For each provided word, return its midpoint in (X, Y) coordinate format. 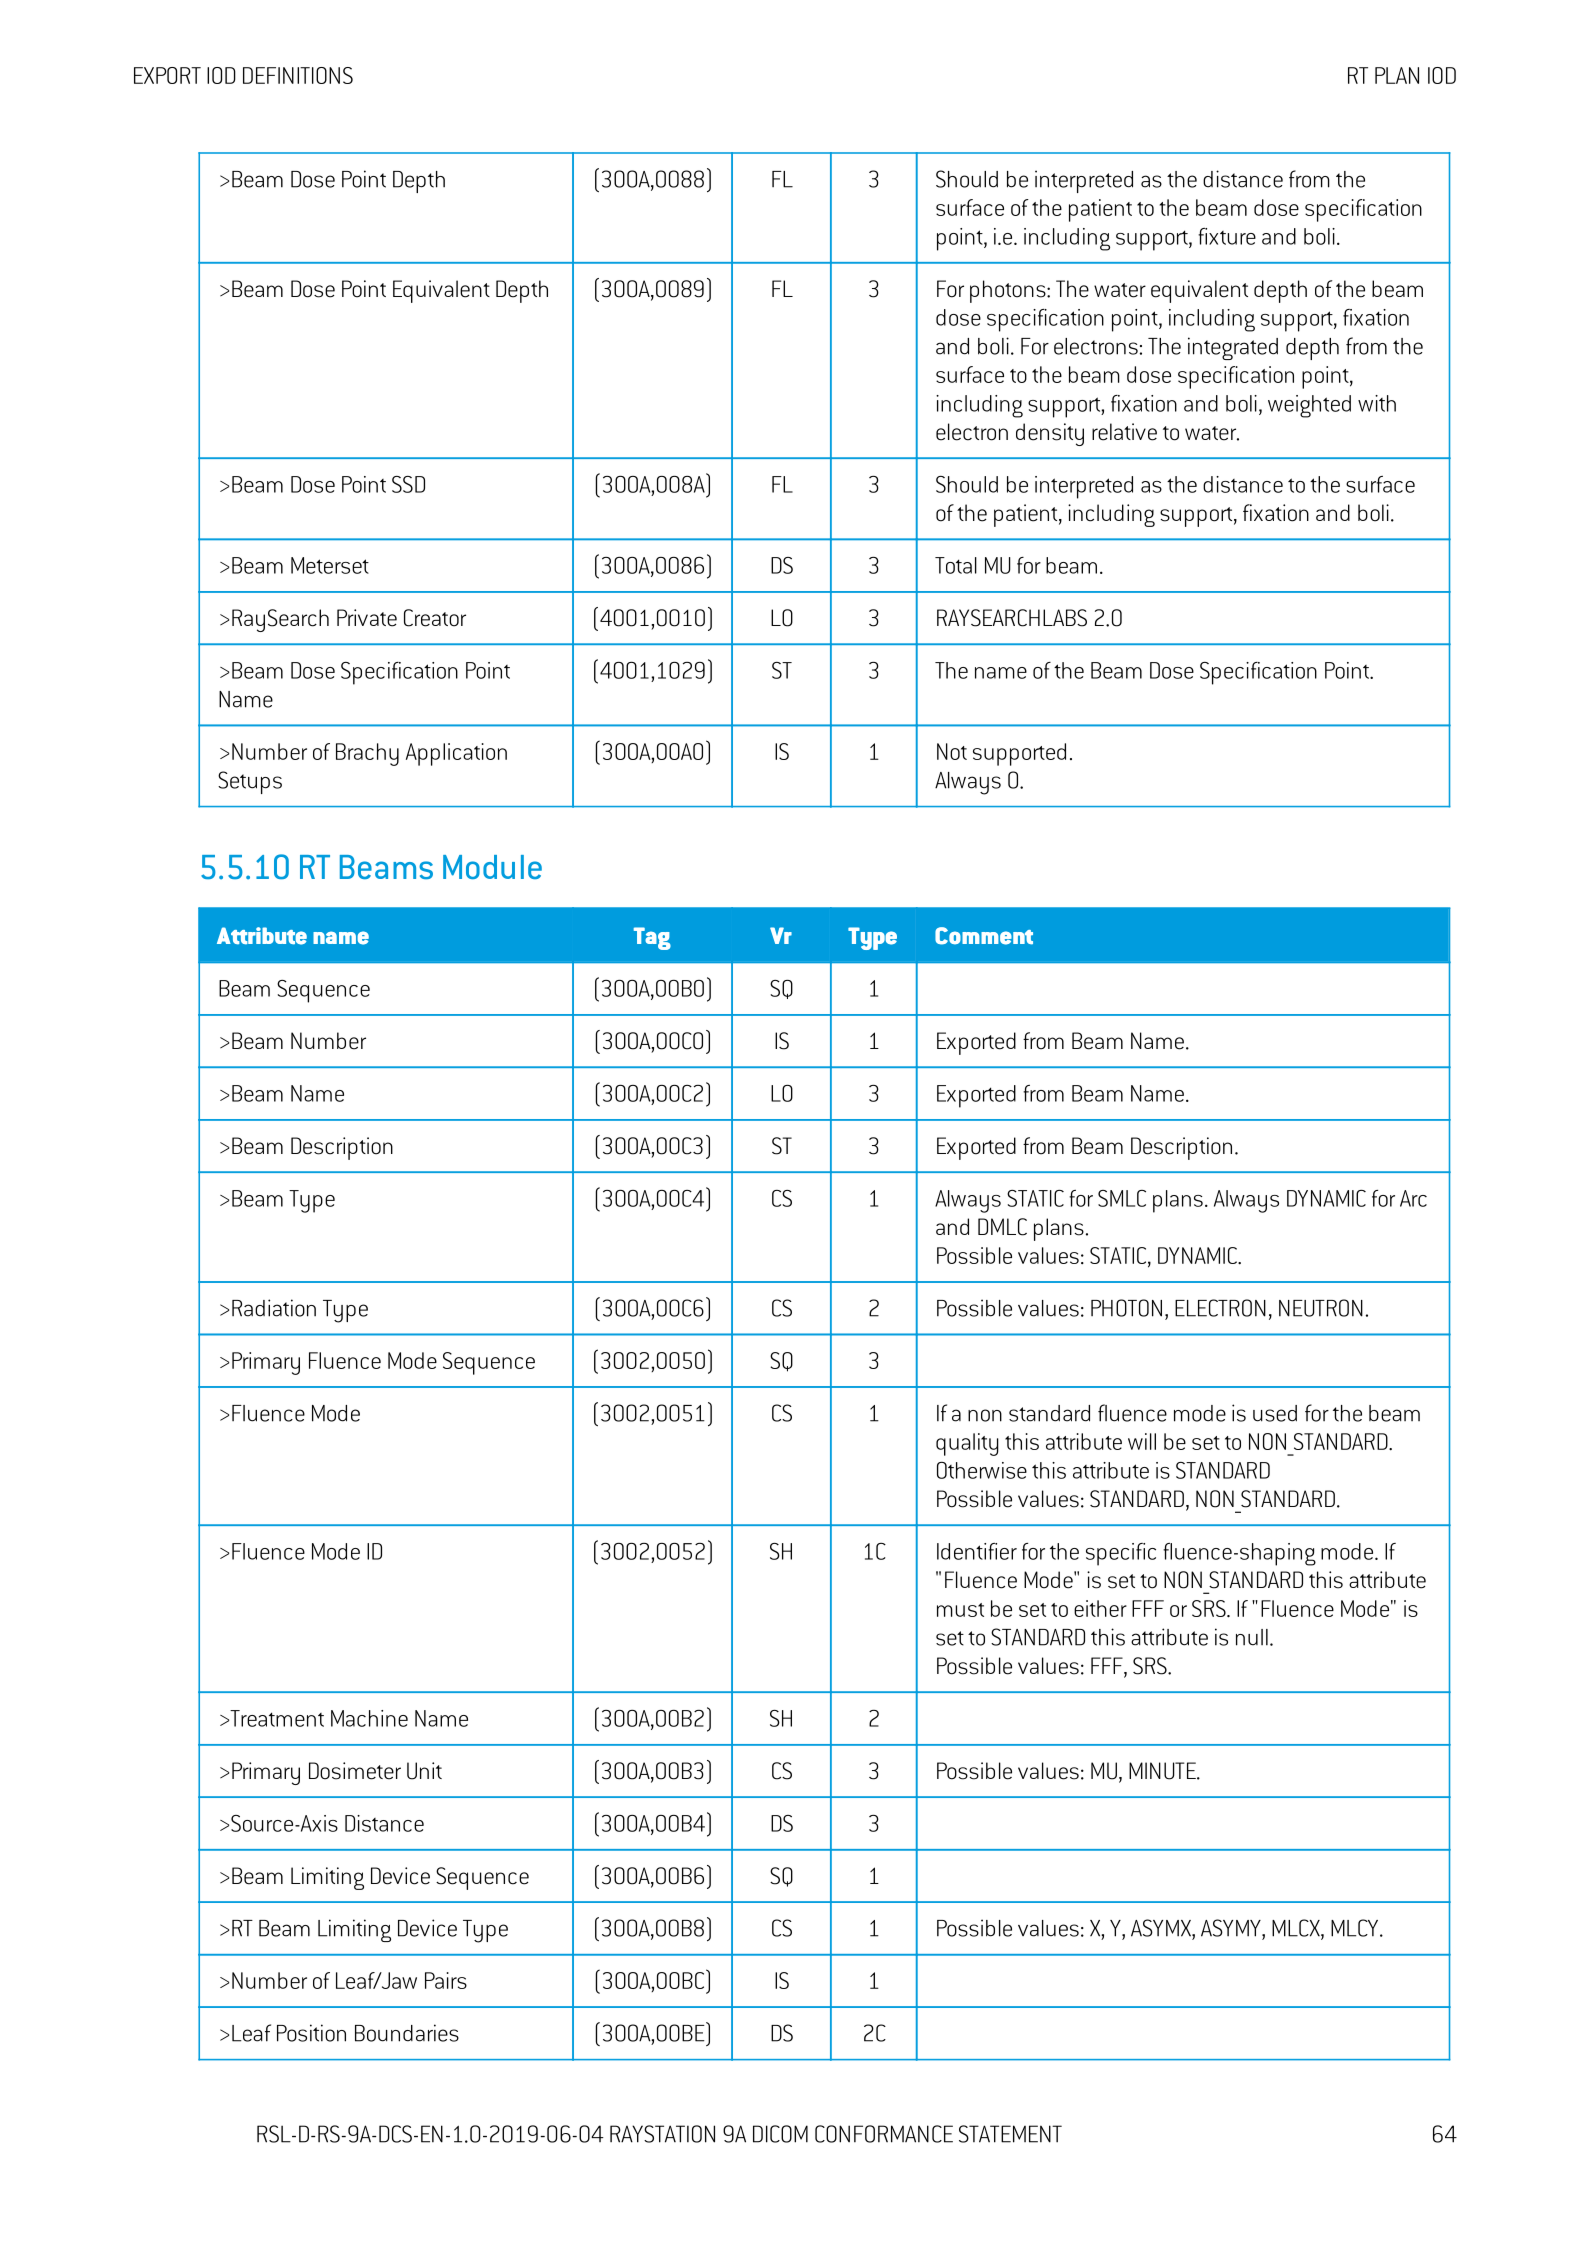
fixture (1227, 236)
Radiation (274, 1308)
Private (367, 618)
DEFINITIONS (298, 75)
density (1050, 434)
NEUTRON (1321, 1308)
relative (1124, 432)
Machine (369, 1718)
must (960, 1610)
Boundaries (407, 2033)
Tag (652, 938)
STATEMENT (1010, 2134)
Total (956, 565)
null (1252, 1637)
